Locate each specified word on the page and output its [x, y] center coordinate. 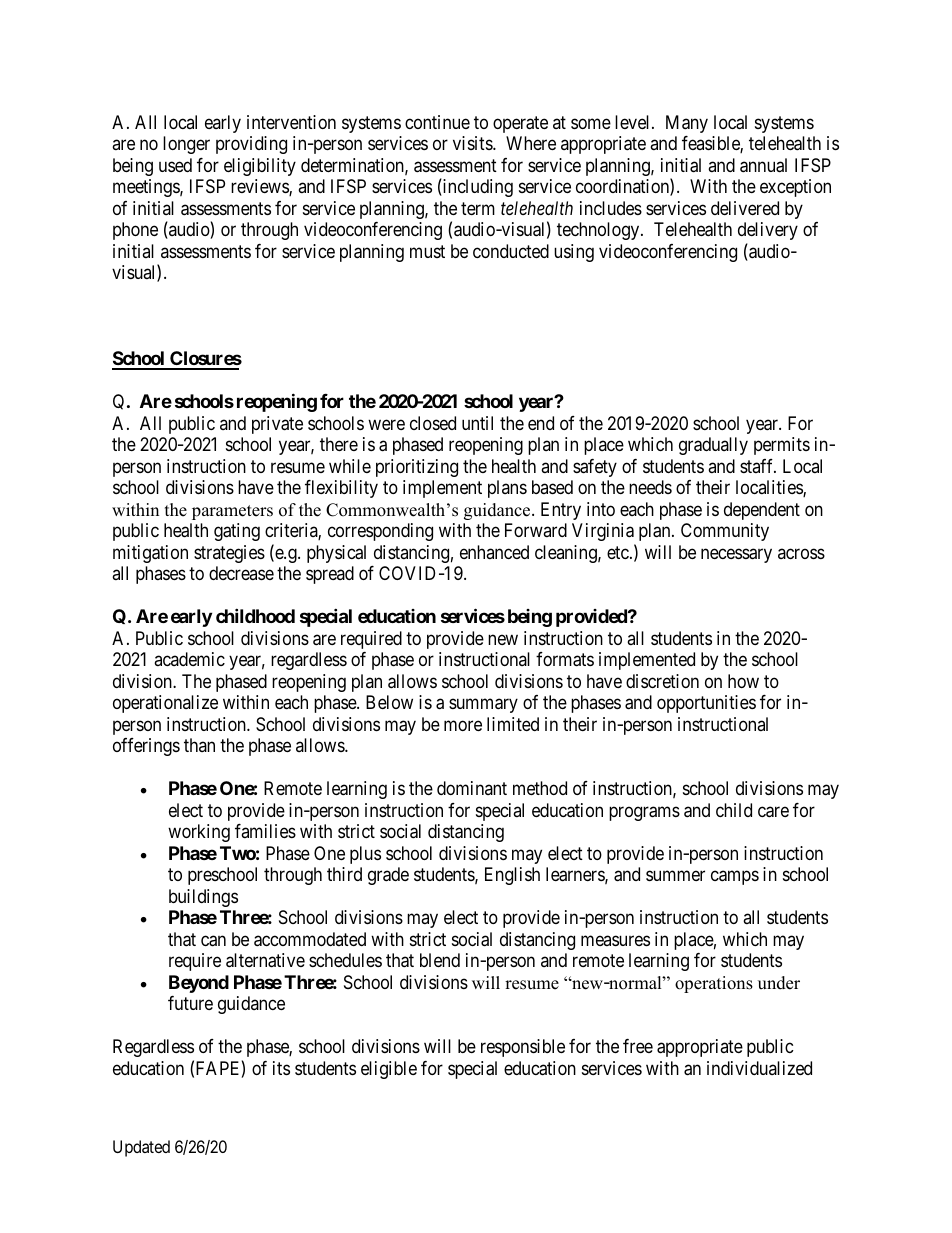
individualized [759, 1068]
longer [186, 145]
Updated [141, 1148]
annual [763, 165]
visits [473, 143]
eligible [389, 1070]
